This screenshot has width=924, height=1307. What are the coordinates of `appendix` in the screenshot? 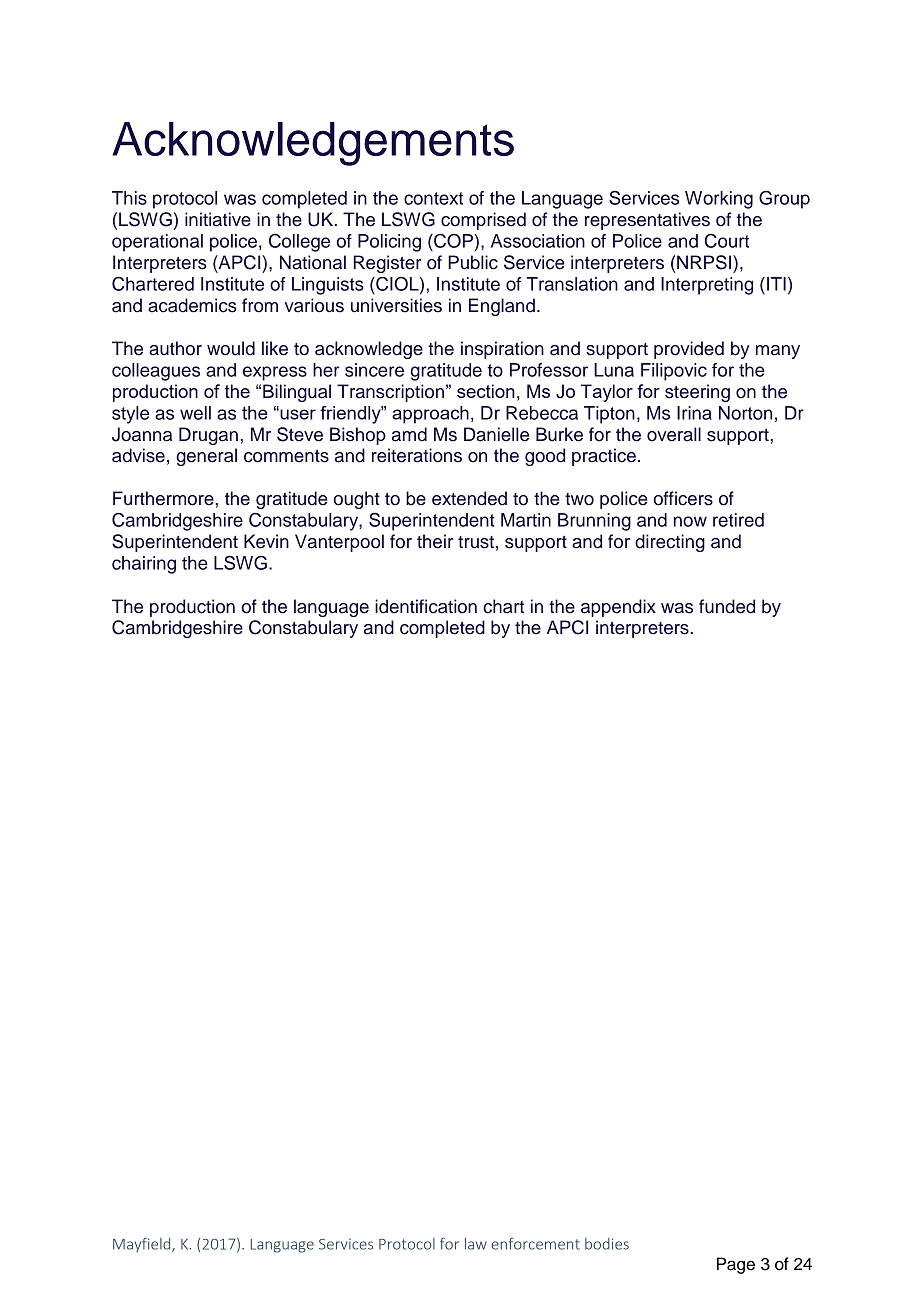 It's located at (618, 608).
